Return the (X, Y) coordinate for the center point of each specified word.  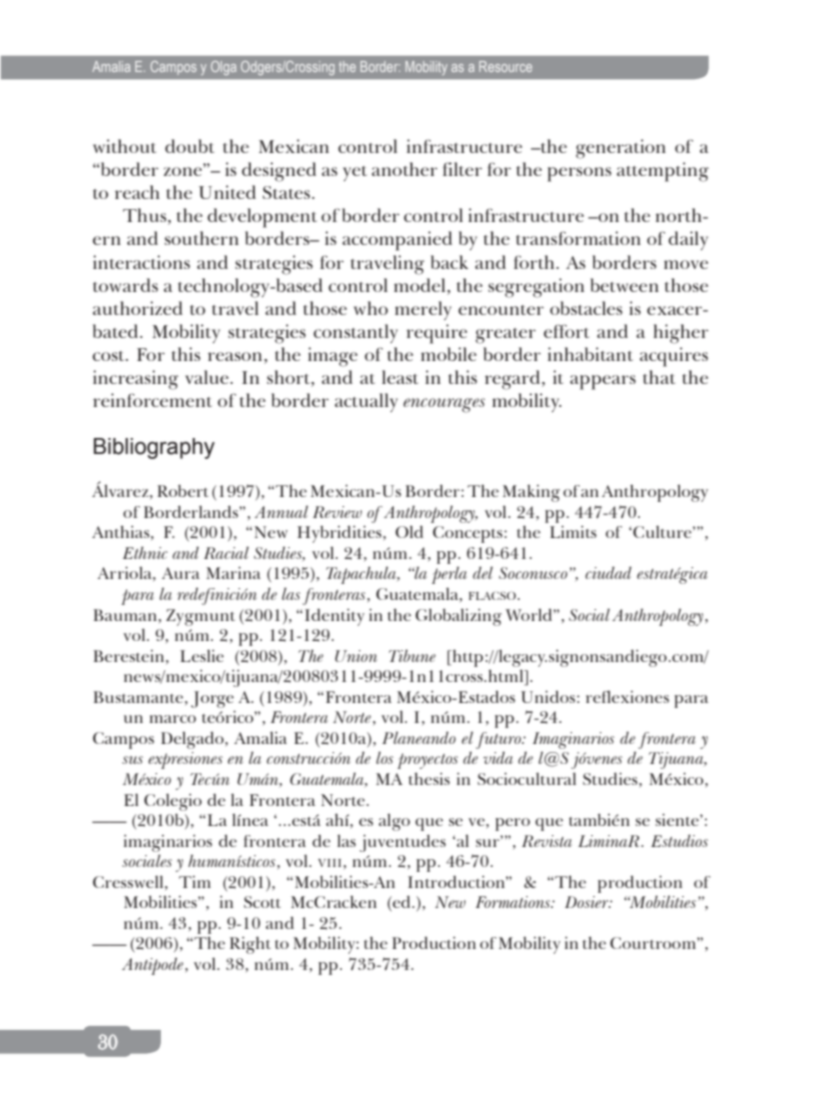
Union (356, 656)
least (400, 377)
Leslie (202, 655)
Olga (223, 68)
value (208, 377)
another (405, 169)
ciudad (608, 572)
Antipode (154, 966)
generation (621, 149)
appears (603, 382)
